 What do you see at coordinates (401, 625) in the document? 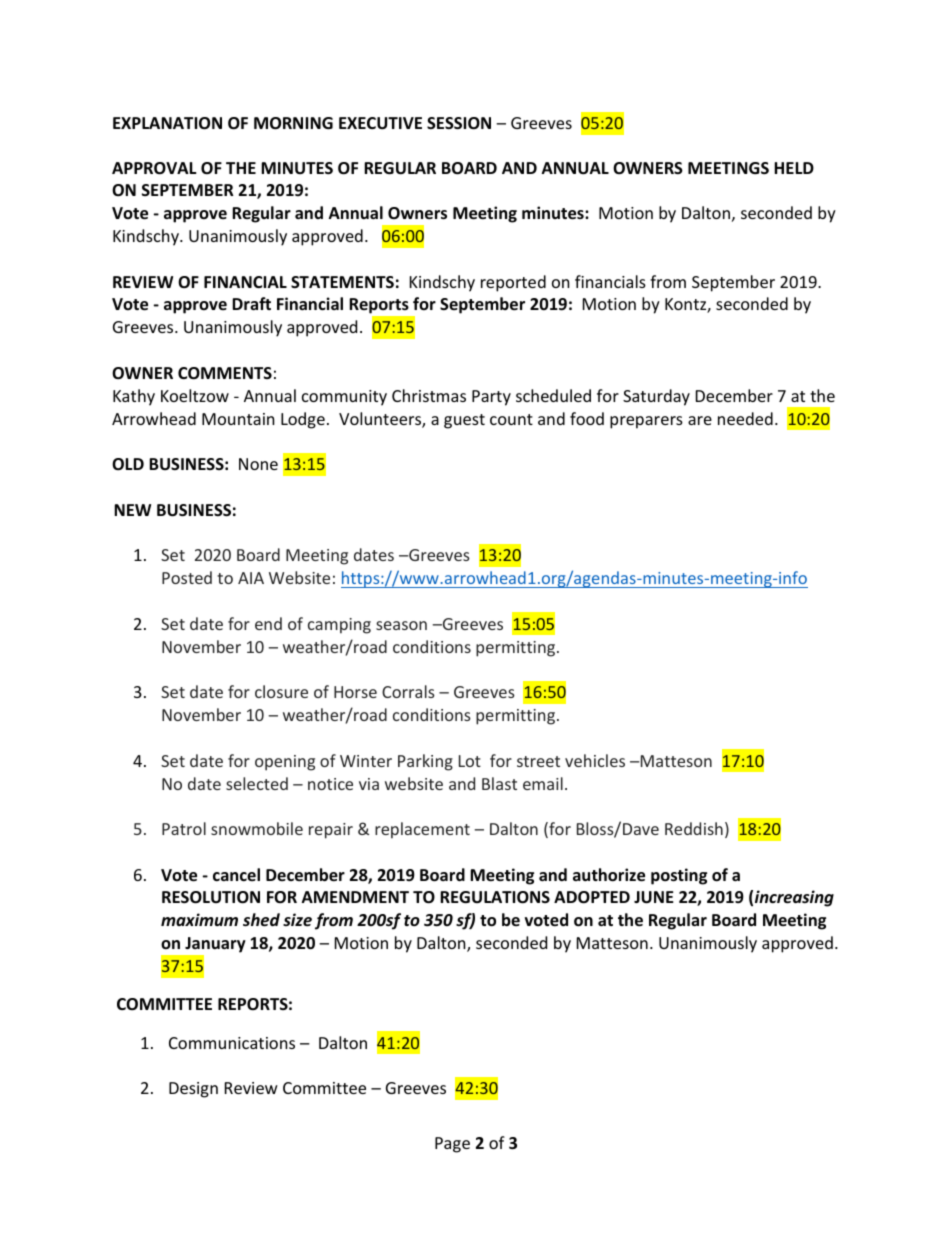
I see `season` at bounding box center [401, 625].
